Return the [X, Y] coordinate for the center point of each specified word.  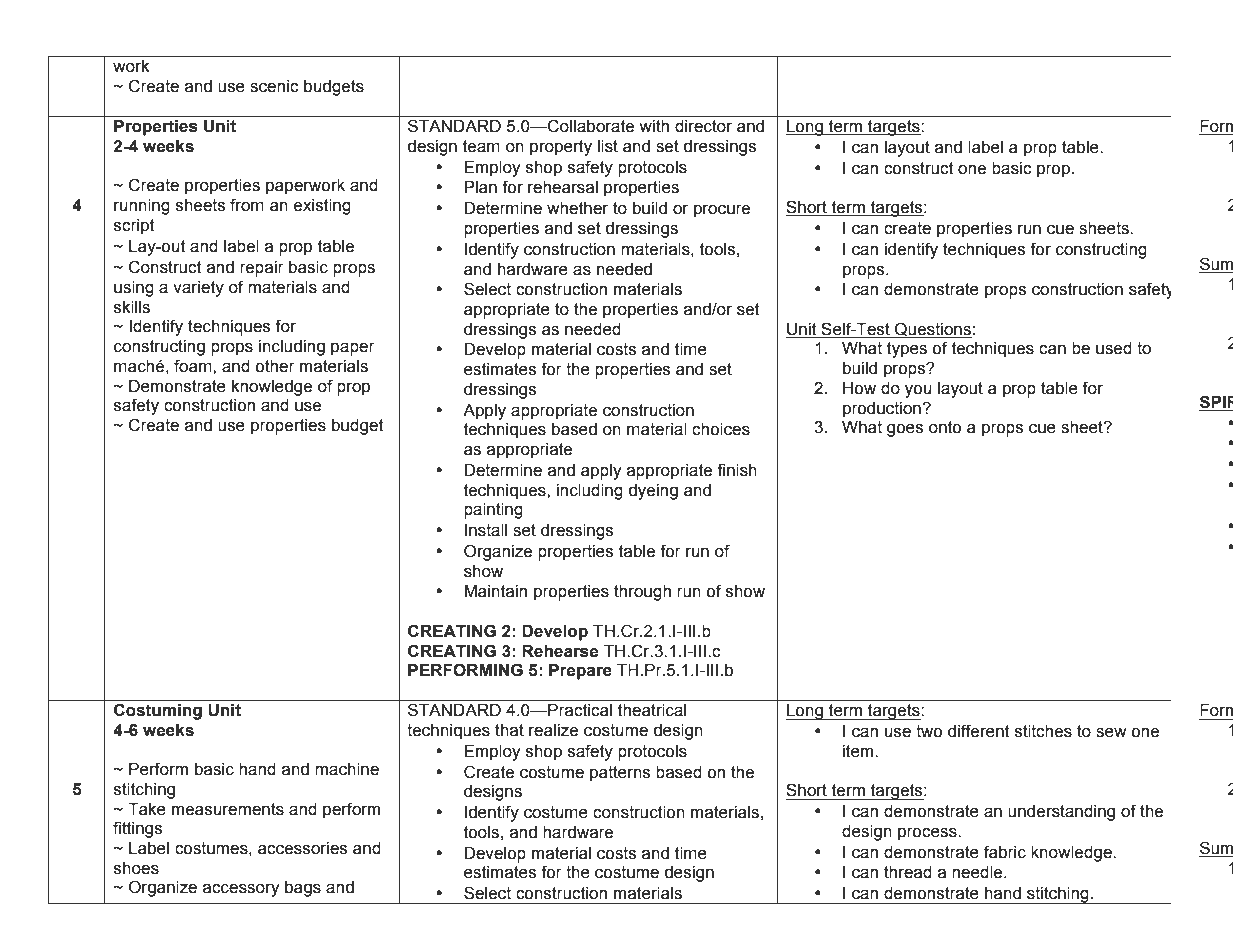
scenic [274, 86]
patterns [620, 774]
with [654, 126]
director [703, 126]
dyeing [653, 492]
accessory [241, 890]
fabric [1005, 852]
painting [493, 511]
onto [945, 427]
